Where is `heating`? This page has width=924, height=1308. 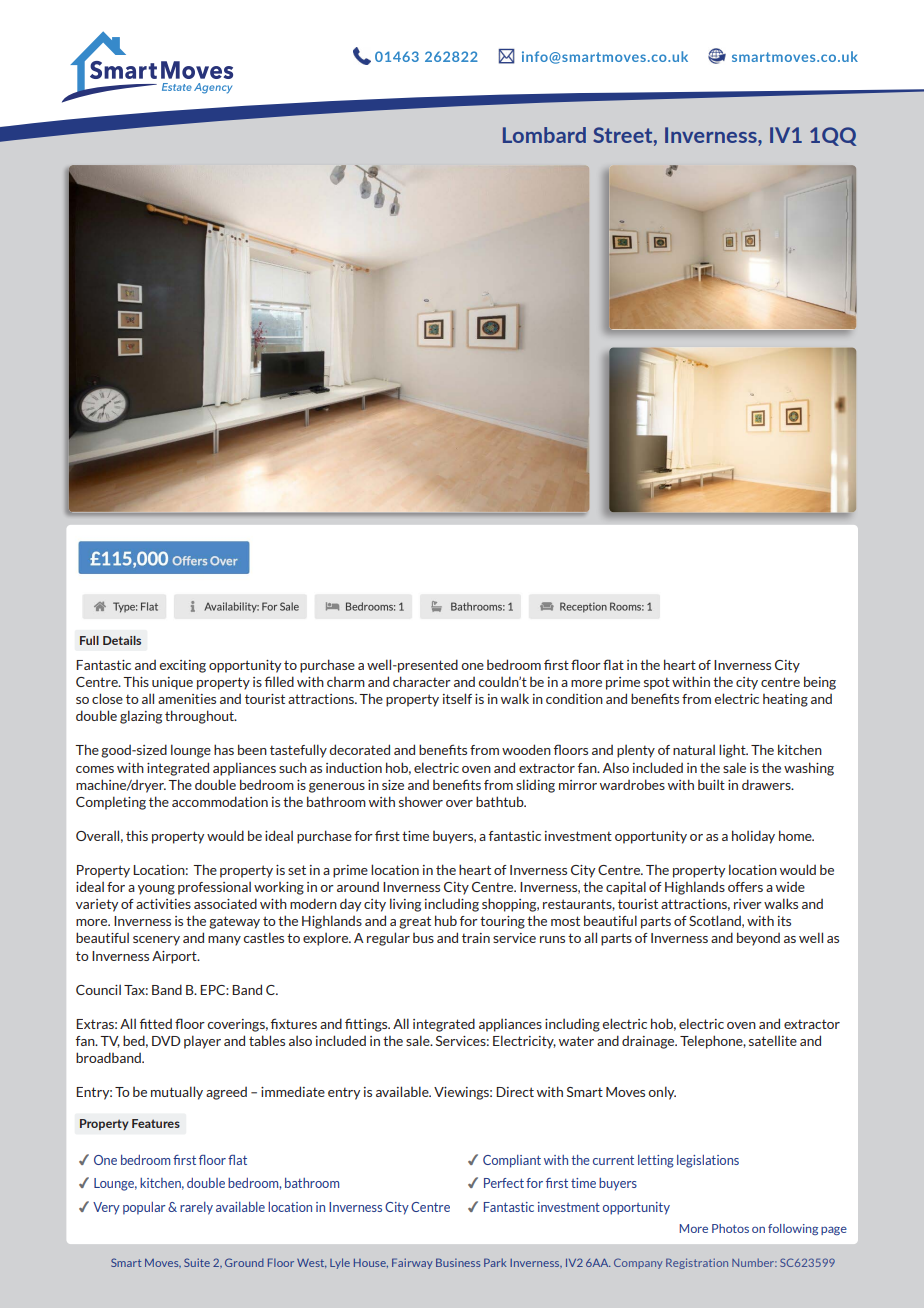 heating is located at coordinates (785, 700).
